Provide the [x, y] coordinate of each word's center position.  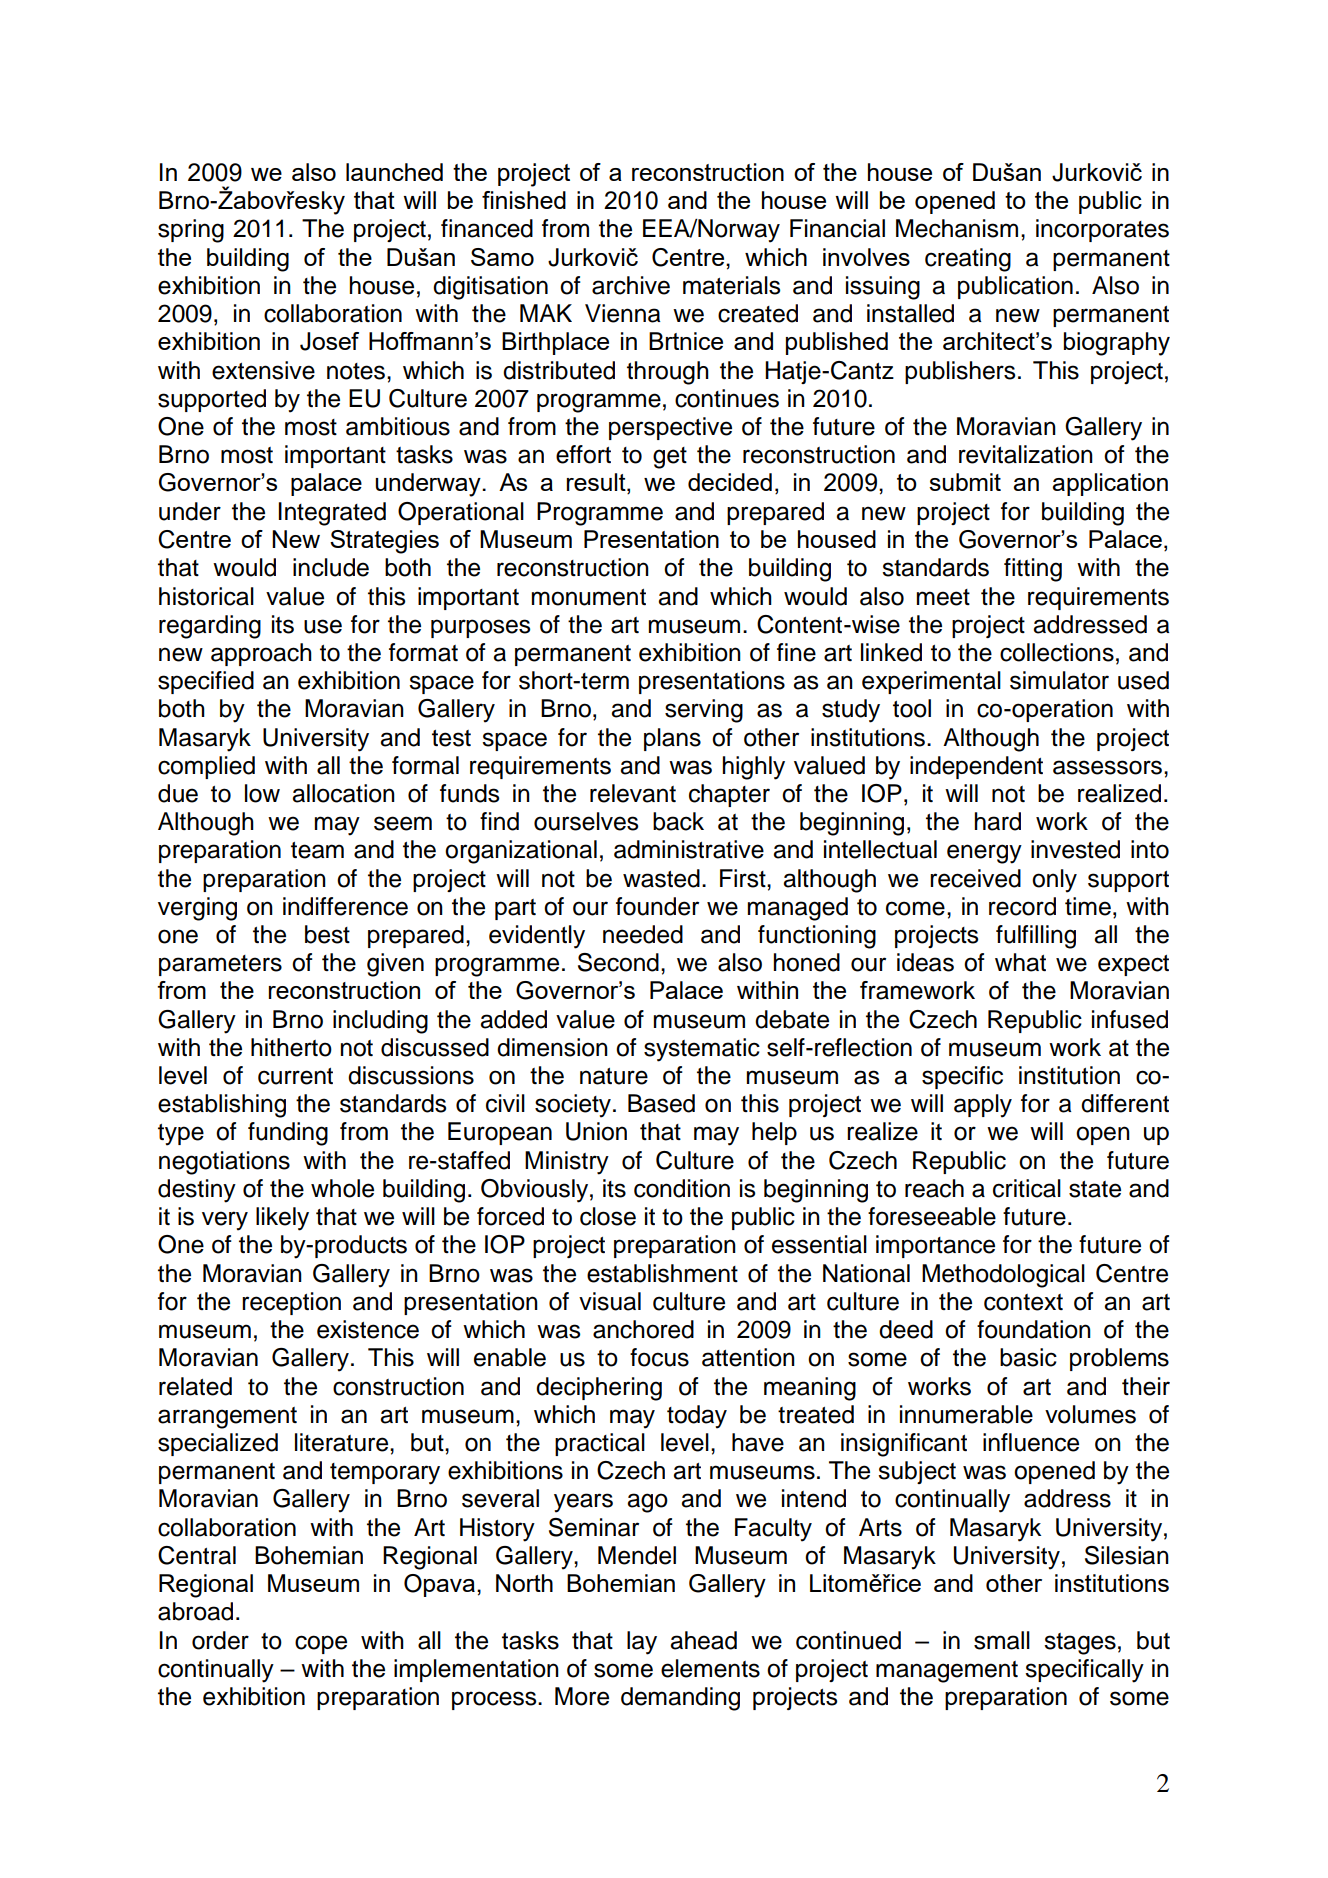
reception [291, 1303]
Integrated [332, 514]
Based [661, 1103]
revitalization [1026, 454]
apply [983, 1106]
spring [191, 231]
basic [1028, 1357]
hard [998, 821]
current [295, 1076]
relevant [633, 793]
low [262, 793]
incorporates [1102, 230]
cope [321, 1644]
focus [659, 1357]
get [670, 458]
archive [631, 285]
